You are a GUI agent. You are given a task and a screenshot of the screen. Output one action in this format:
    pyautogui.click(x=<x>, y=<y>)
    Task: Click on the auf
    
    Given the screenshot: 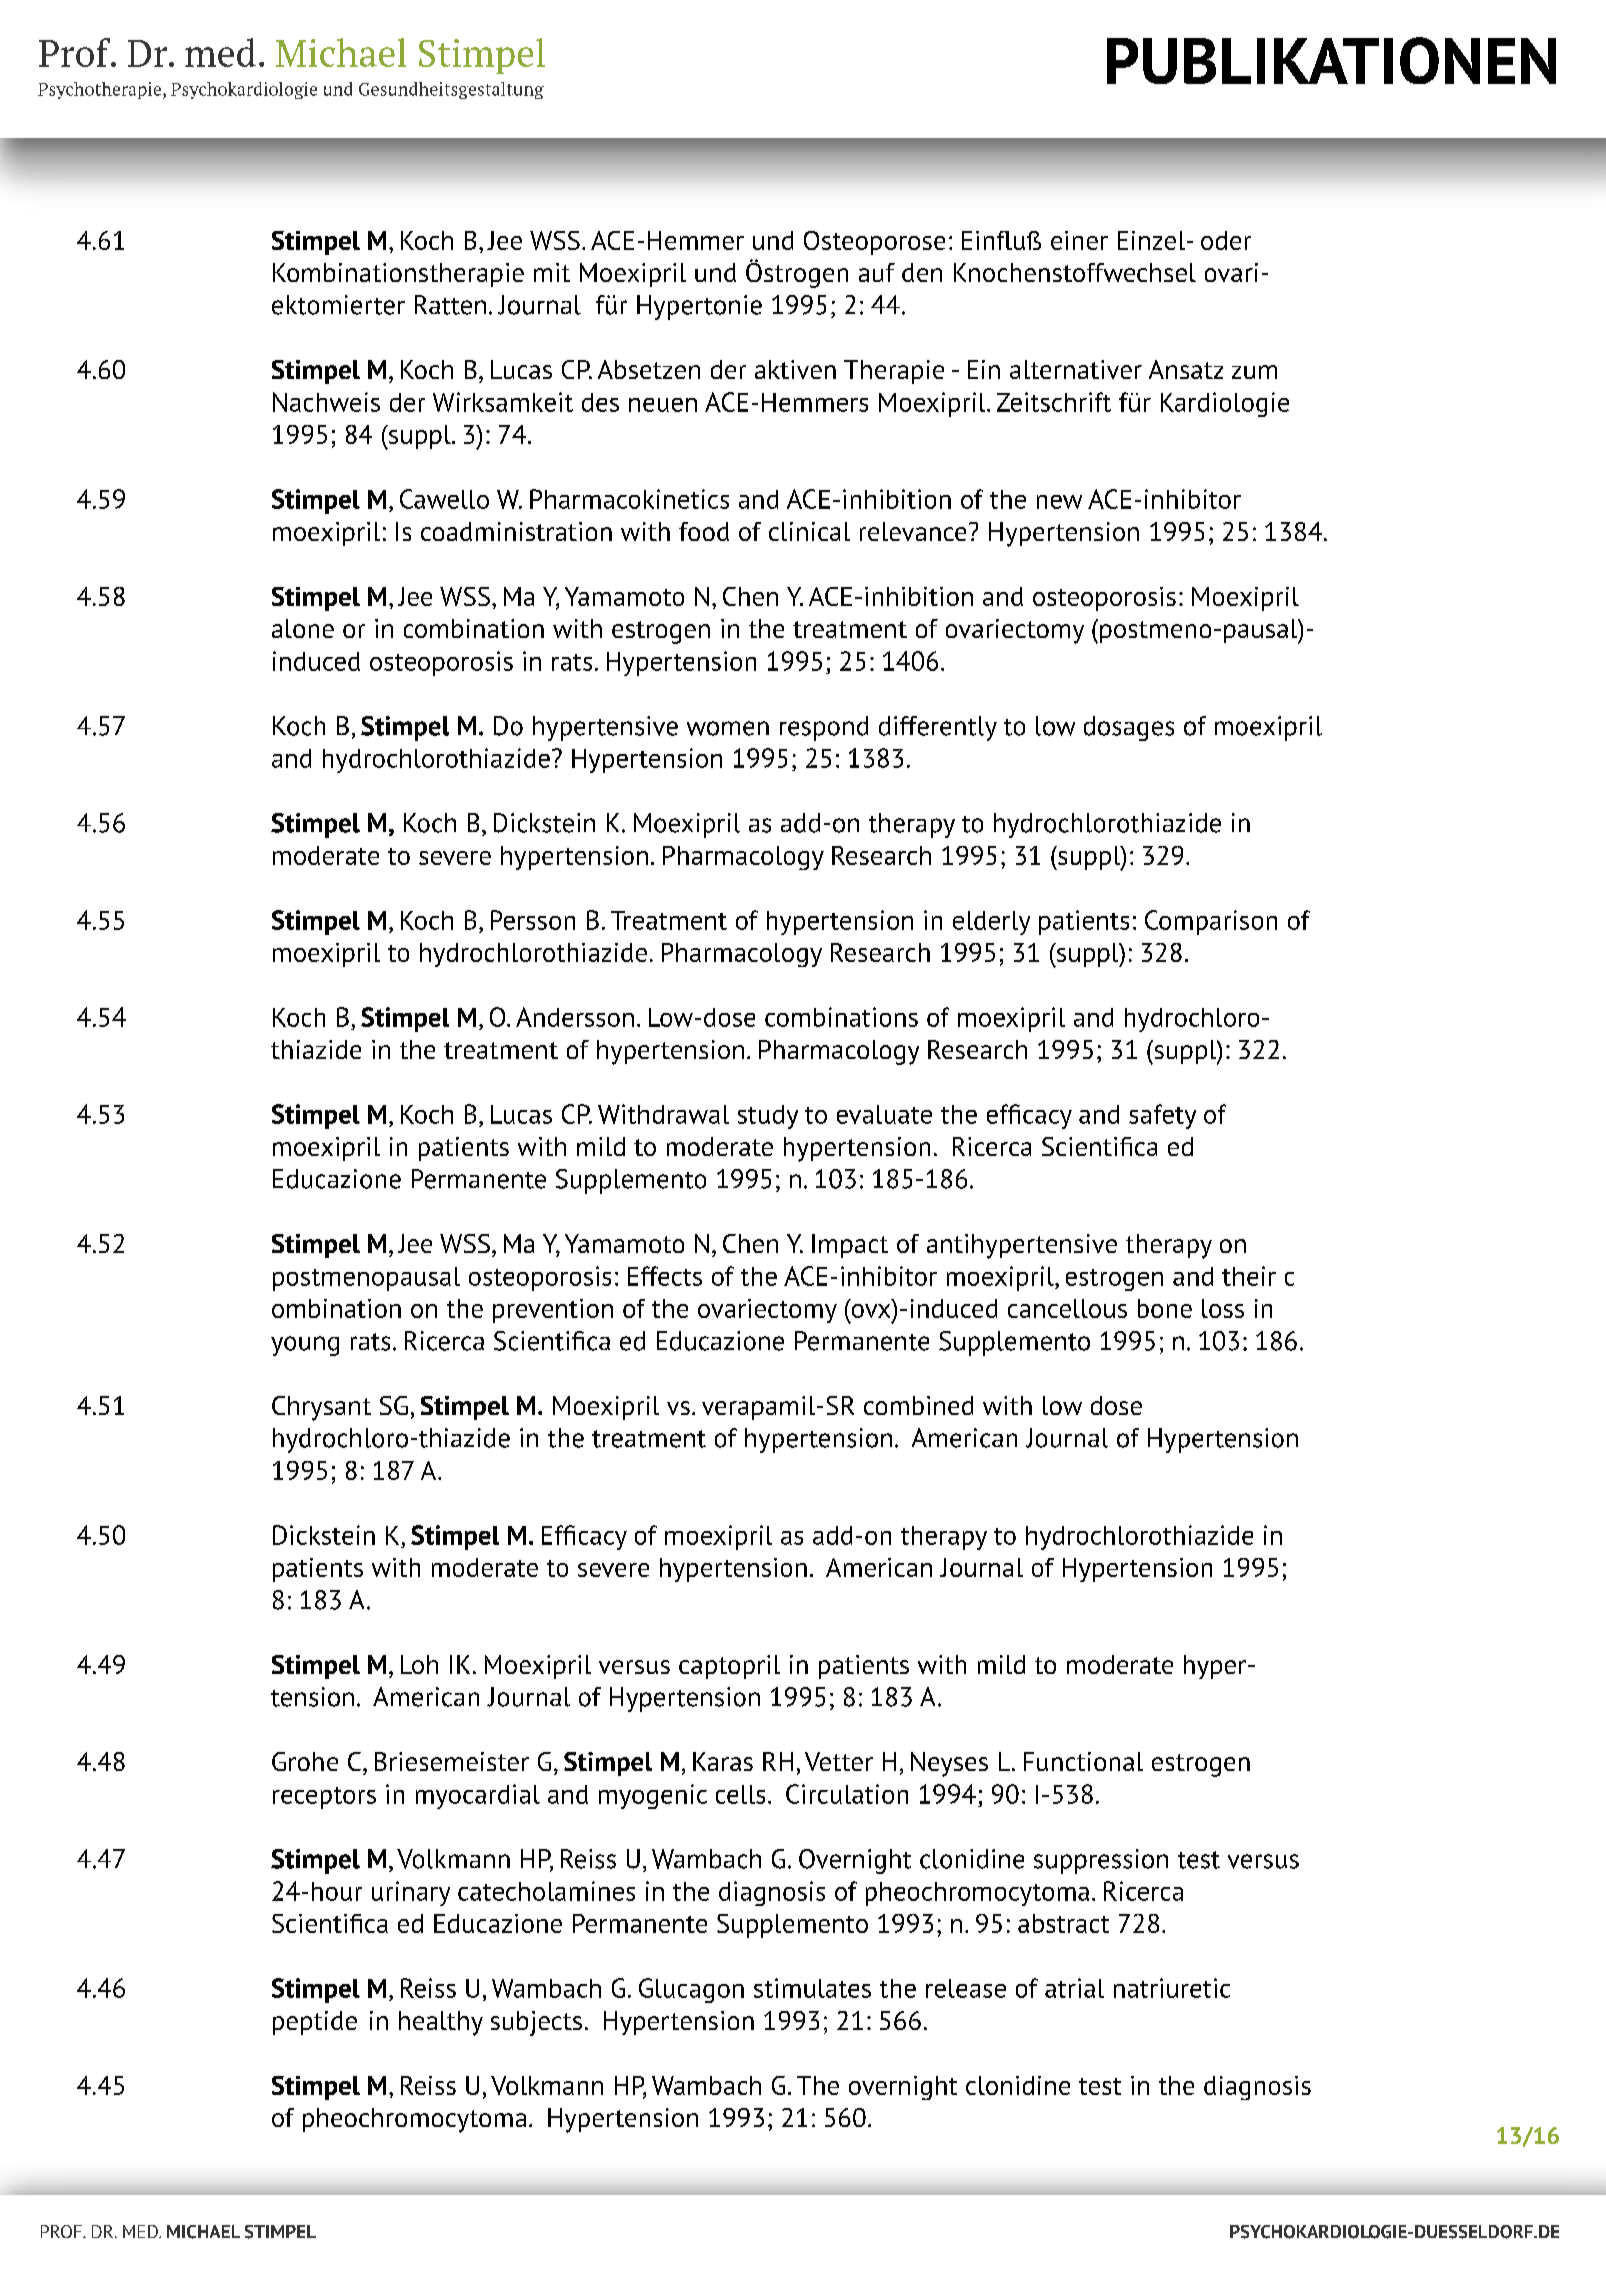 What is the action you would take?
    pyautogui.click(x=877, y=272)
